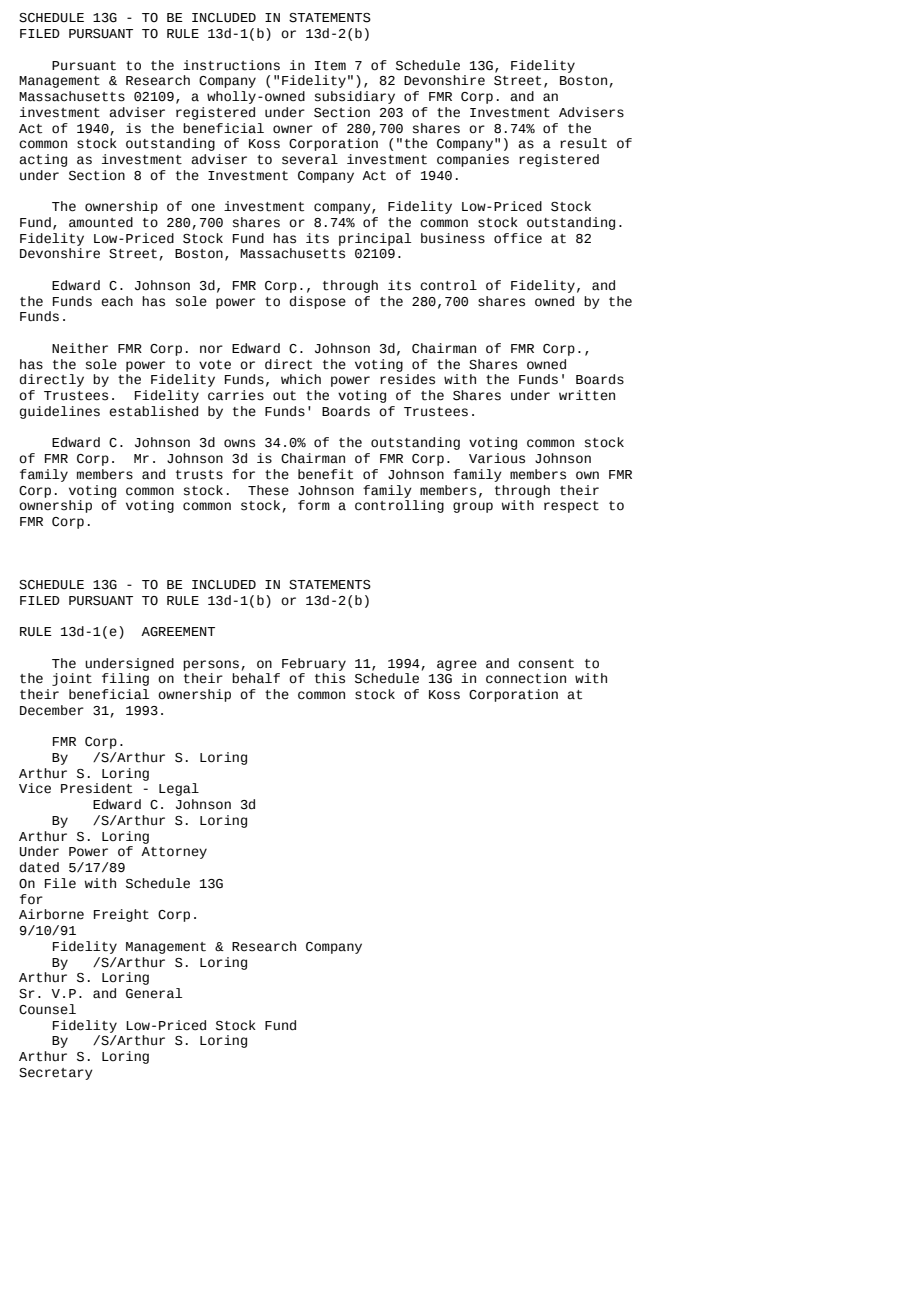 Image resolution: width=924 pixels, height=1308 pixels. I want to click on Item, so click(330, 66).
